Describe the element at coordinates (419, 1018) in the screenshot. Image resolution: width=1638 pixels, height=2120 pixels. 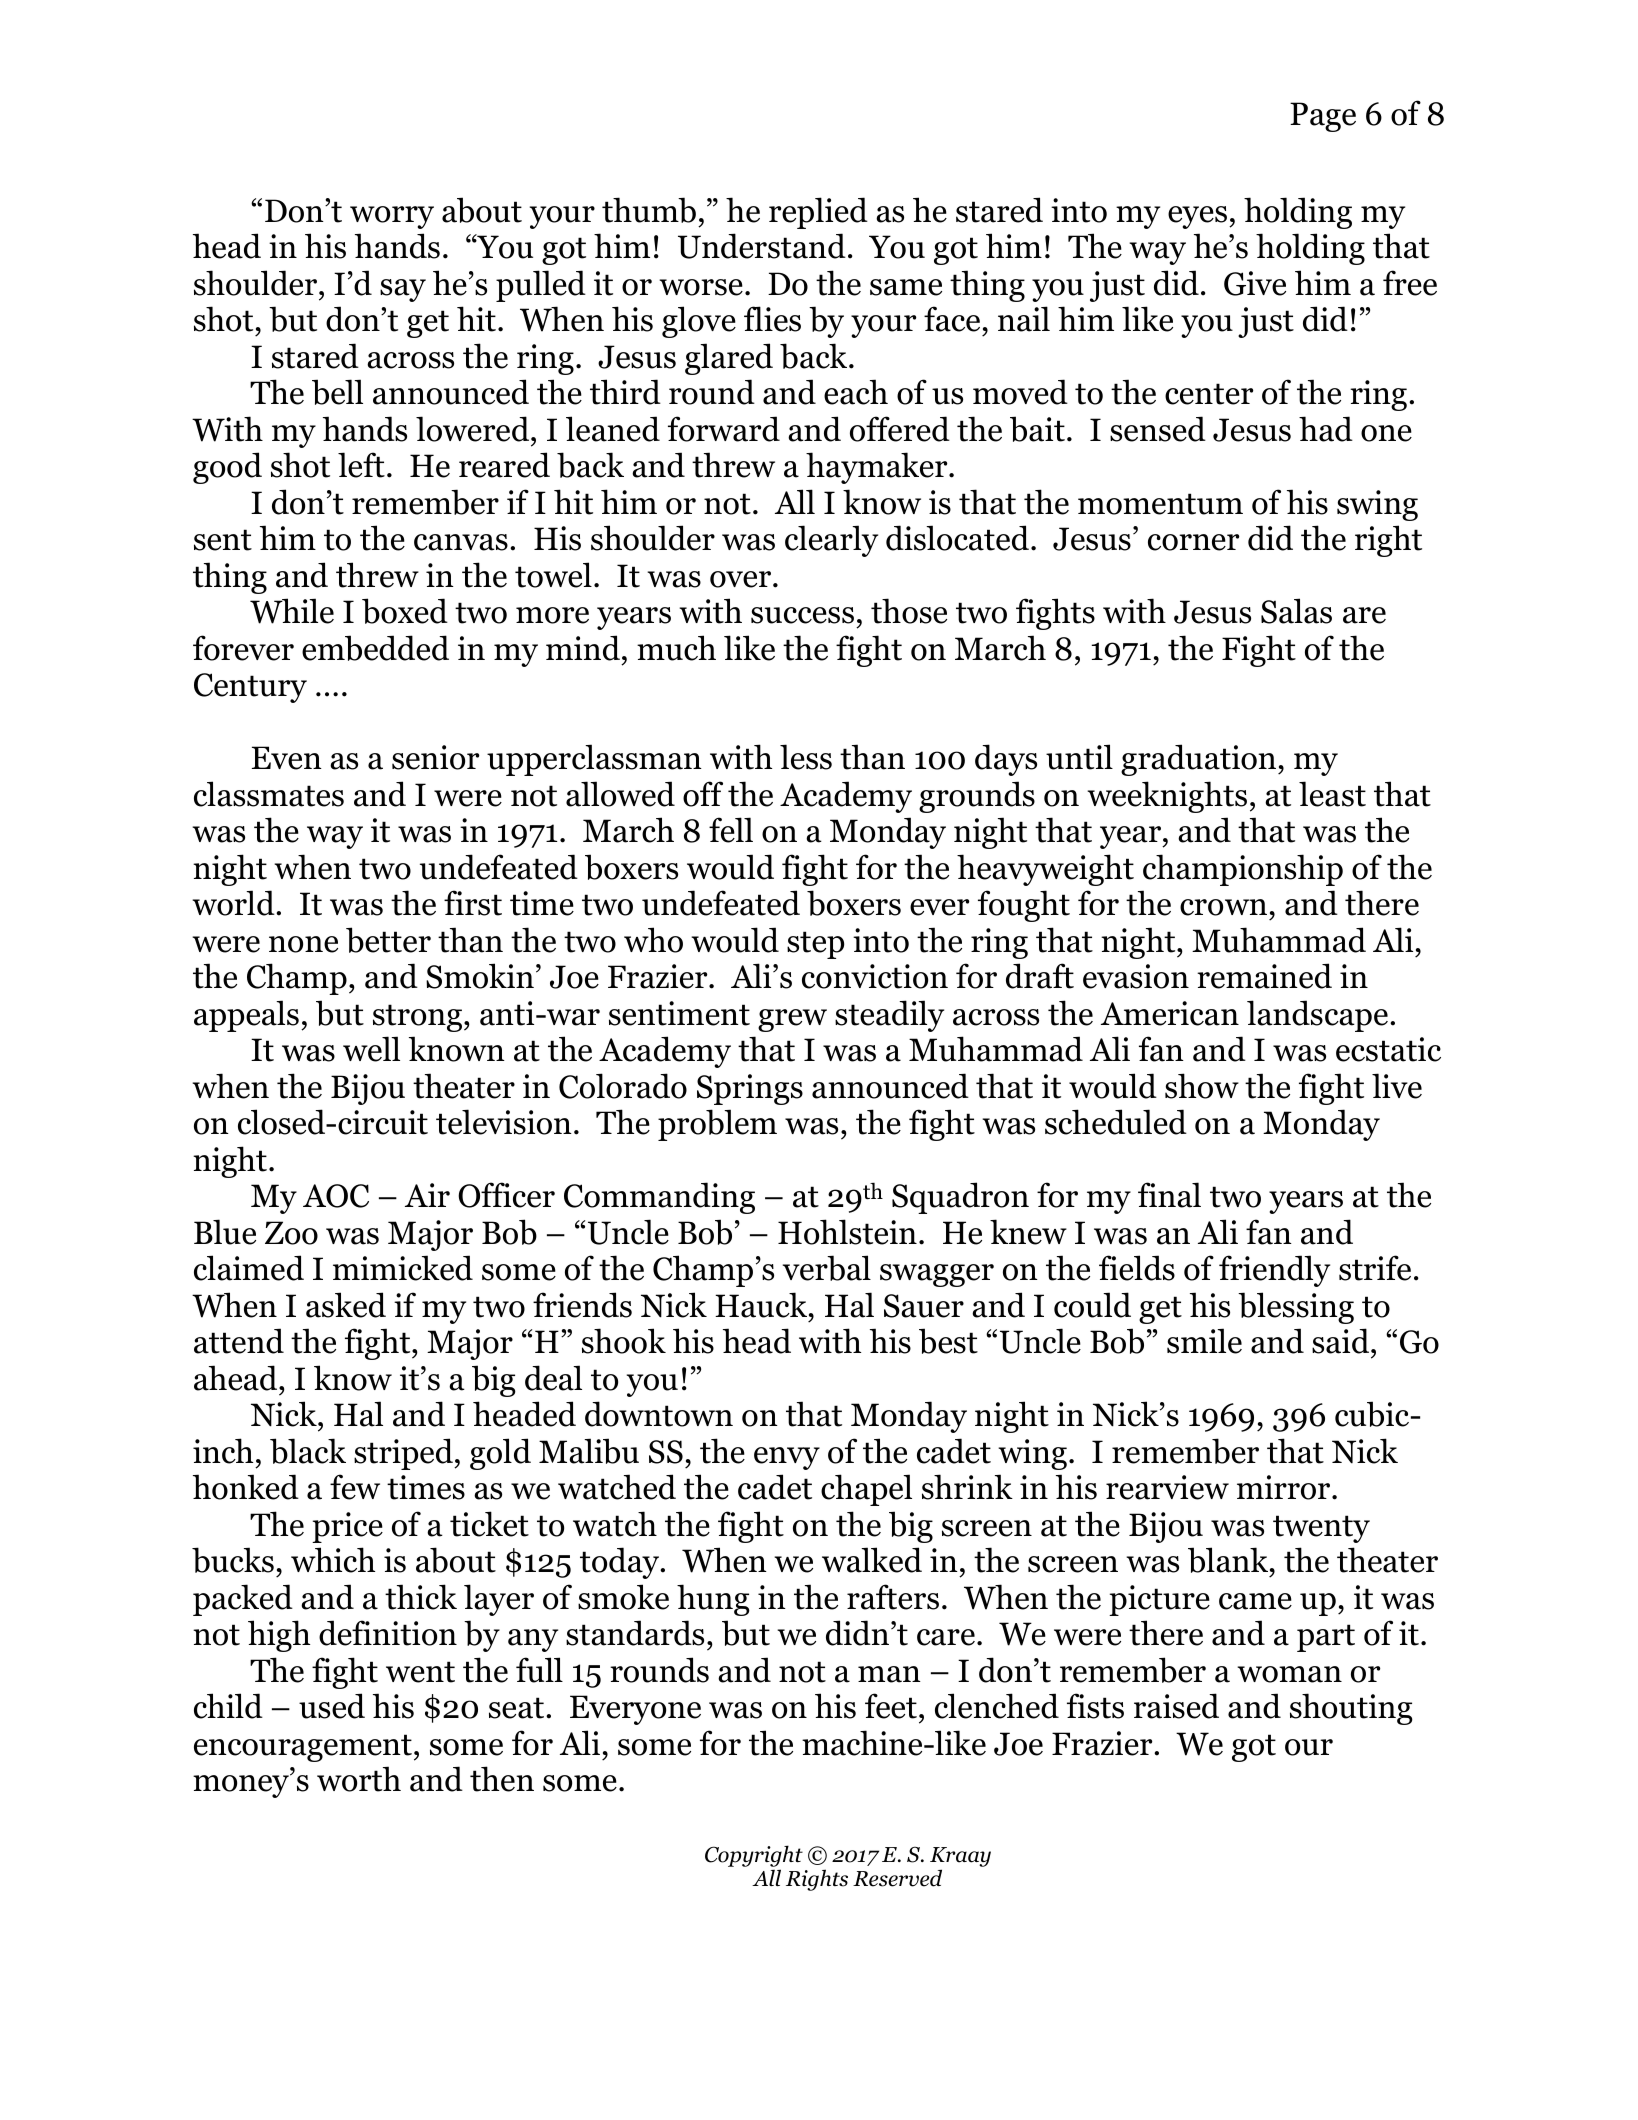
I see `strong` at that location.
